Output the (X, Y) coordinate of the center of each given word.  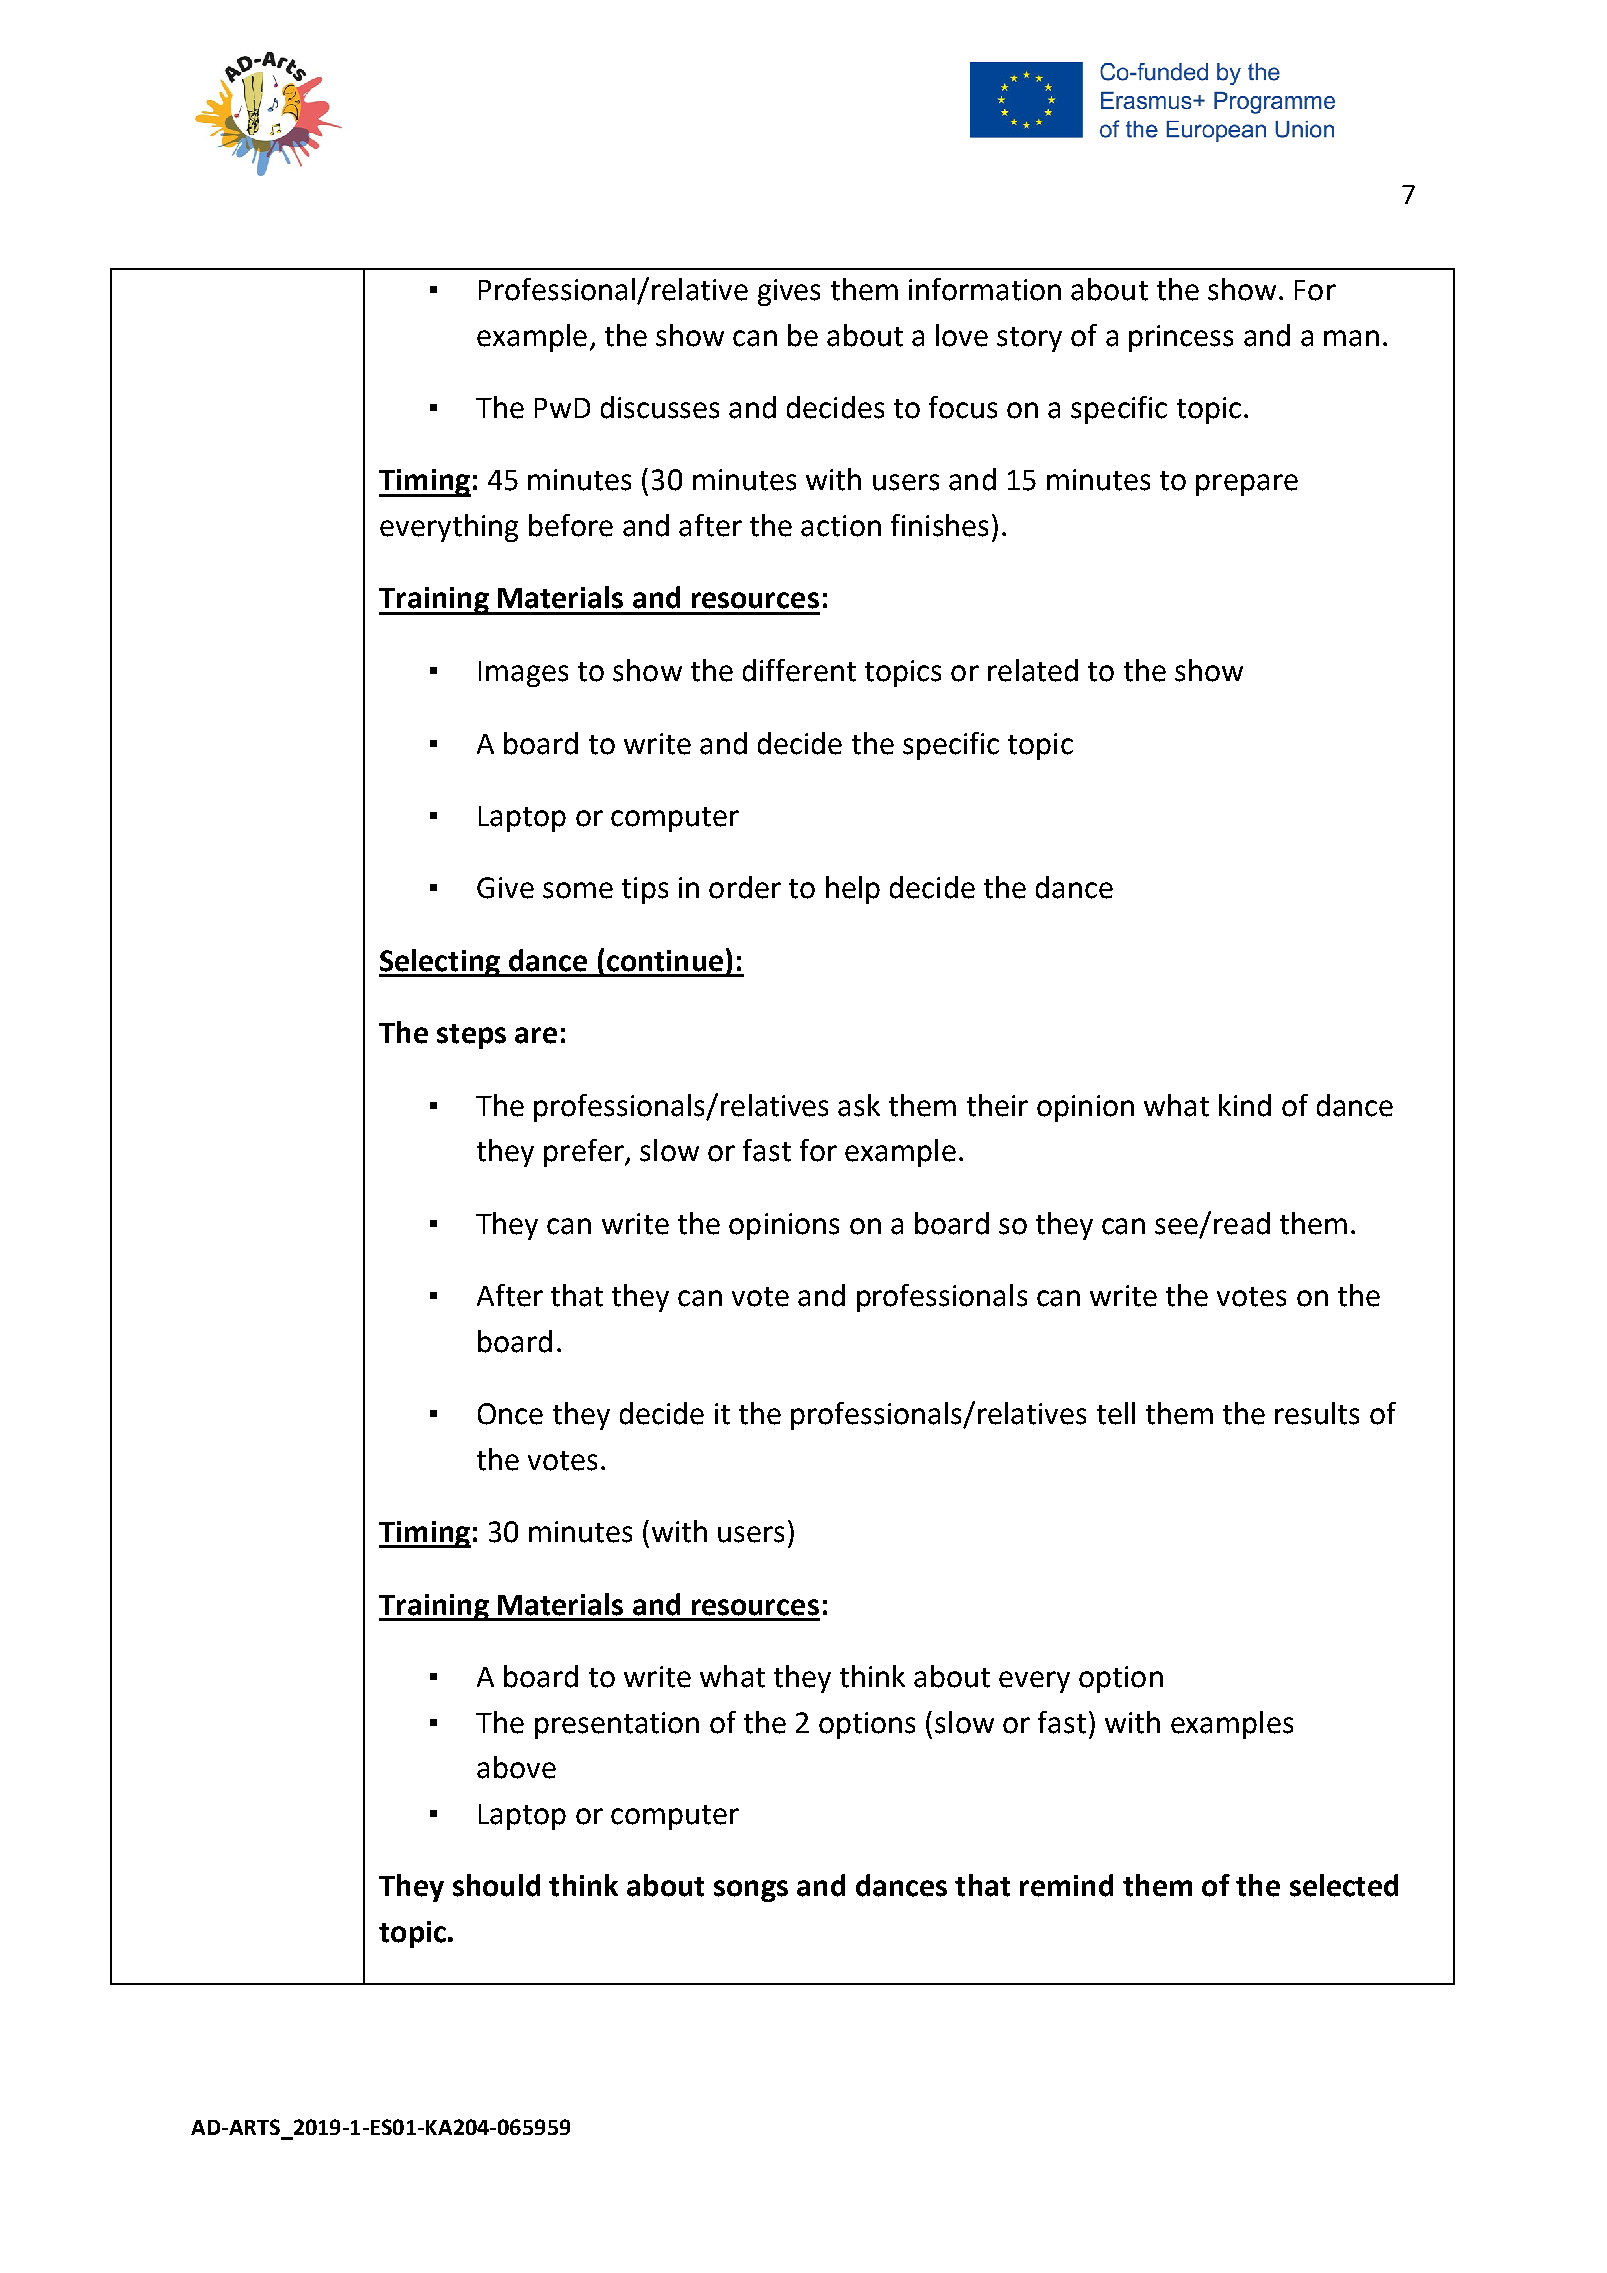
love (962, 335)
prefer (585, 1153)
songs (751, 1891)
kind (1245, 1105)
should (496, 1885)
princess (1181, 338)
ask (859, 1105)
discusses (660, 407)
